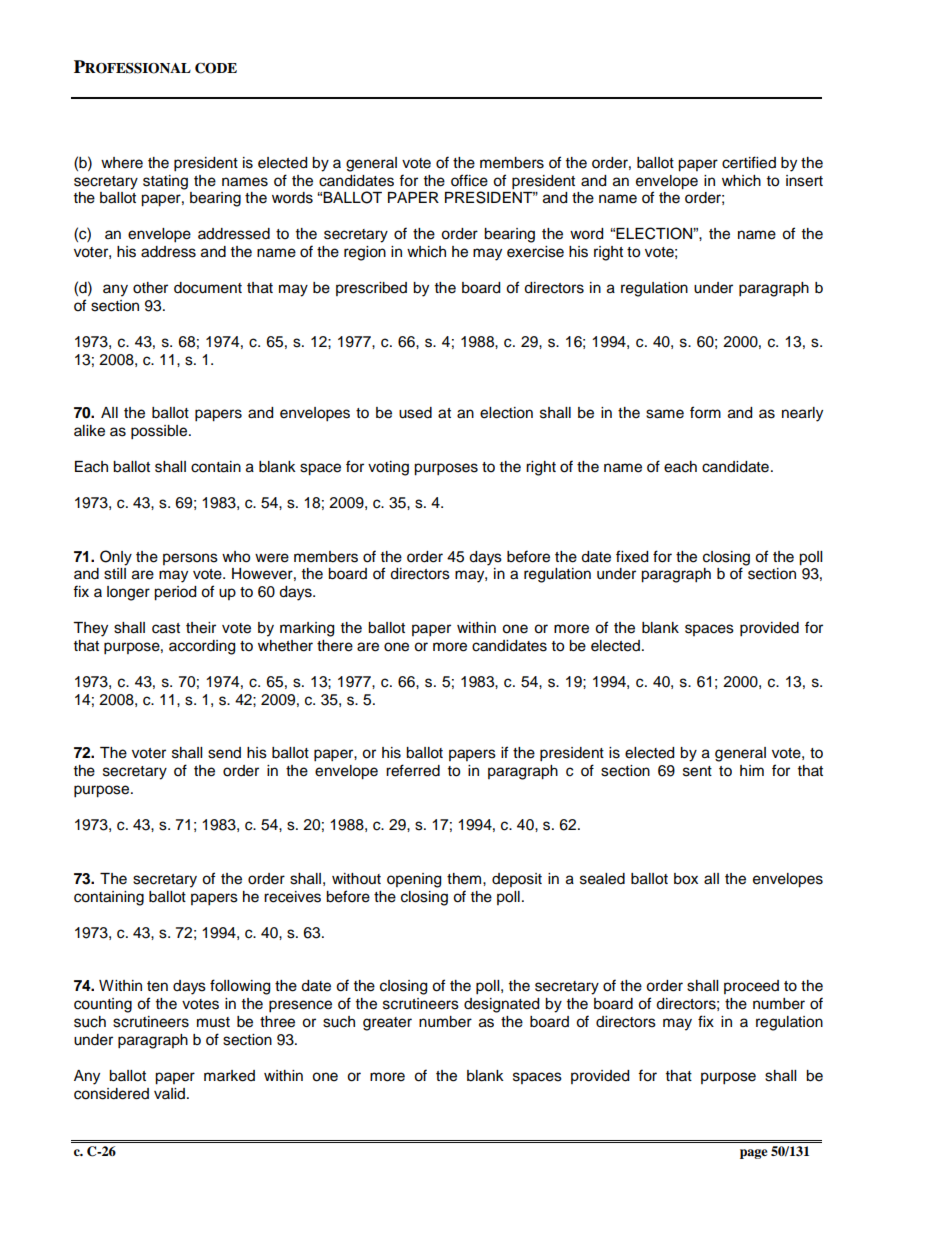  Describe the element at coordinates (335, 646) in the screenshot. I see `there` at that location.
